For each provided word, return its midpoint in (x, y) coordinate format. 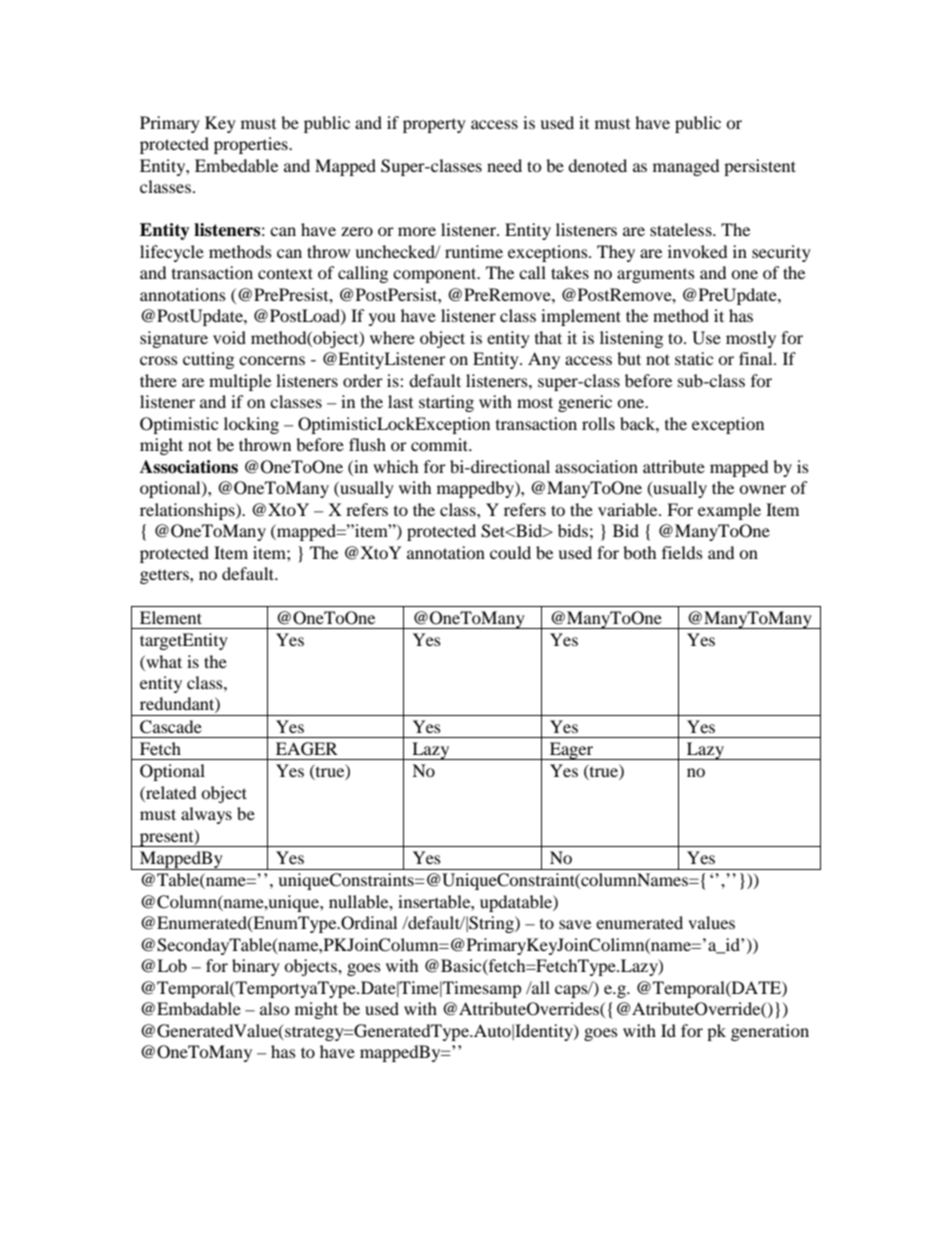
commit (441, 444)
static (694, 358)
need (504, 165)
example (729, 511)
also (274, 1008)
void (229, 337)
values (711, 922)
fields (682, 552)
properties (252, 145)
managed (686, 167)
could (510, 552)
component (436, 275)
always (206, 815)
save (575, 924)
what (163, 661)
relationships (188, 511)
